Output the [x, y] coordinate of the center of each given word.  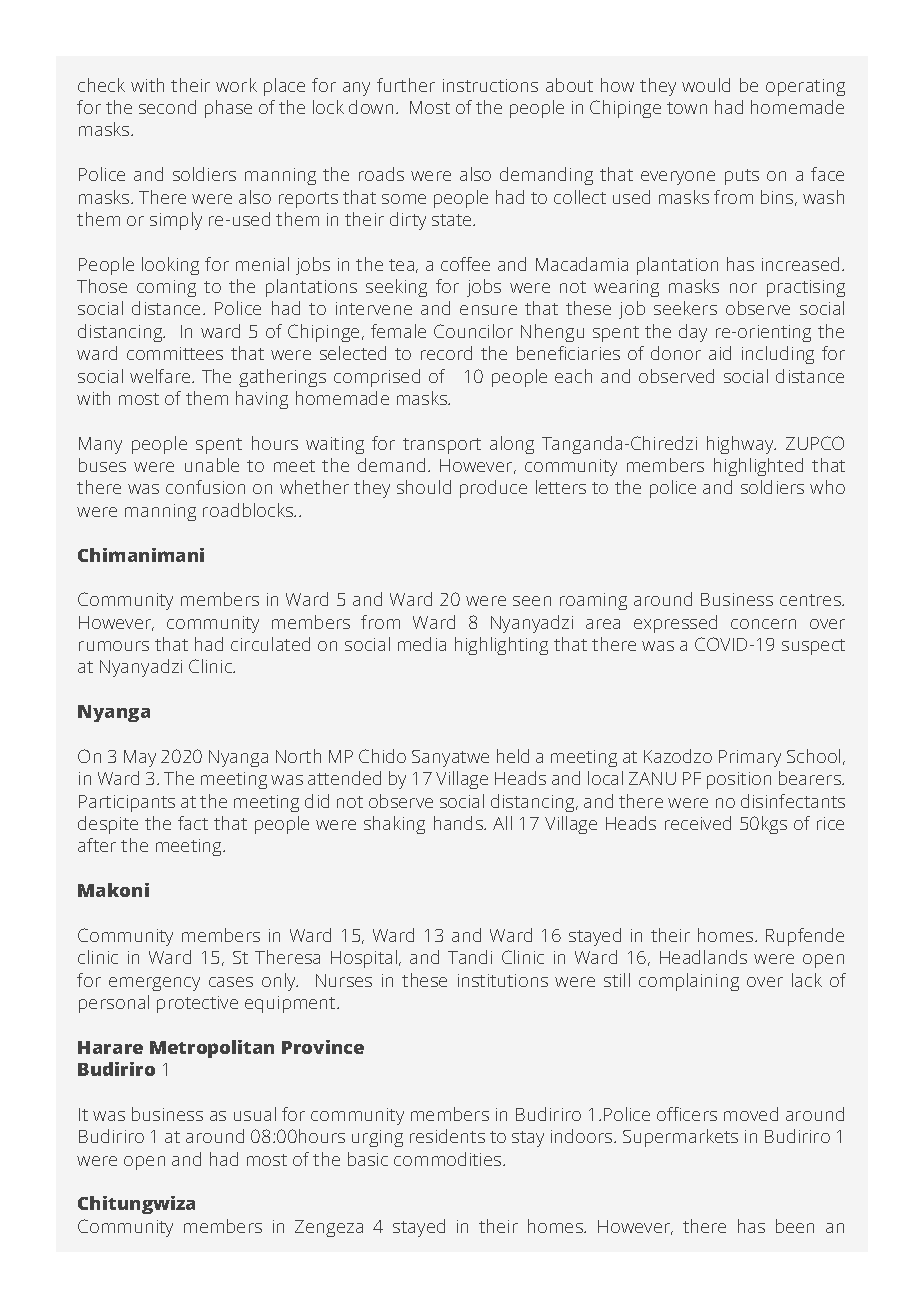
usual [255, 1114]
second [167, 107]
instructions [490, 85]
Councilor [473, 331]
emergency [154, 984]
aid [720, 353]
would [706, 85]
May [140, 758]
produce [493, 489]
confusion [205, 487]
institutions [503, 980]
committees [175, 353]
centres [811, 600]
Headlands [703, 957]
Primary [750, 758]
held [513, 756]
